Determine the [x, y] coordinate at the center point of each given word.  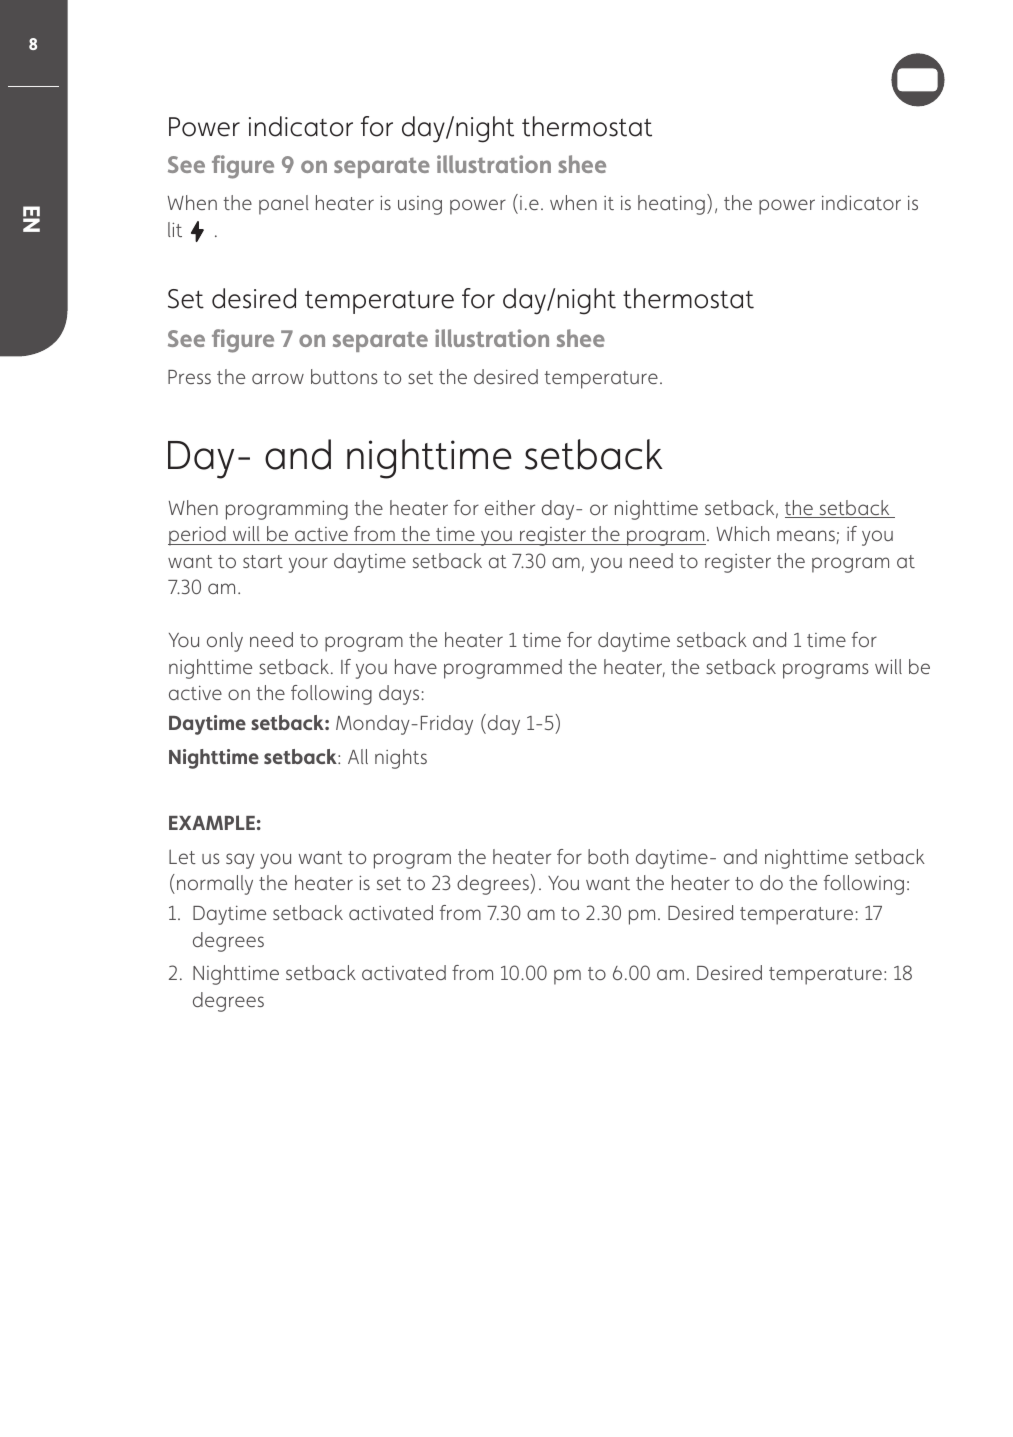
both [608, 856]
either [510, 507]
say [240, 861]
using [420, 205]
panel [284, 205]
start [263, 561]
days [399, 695]
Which [743, 533]
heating [671, 205]
